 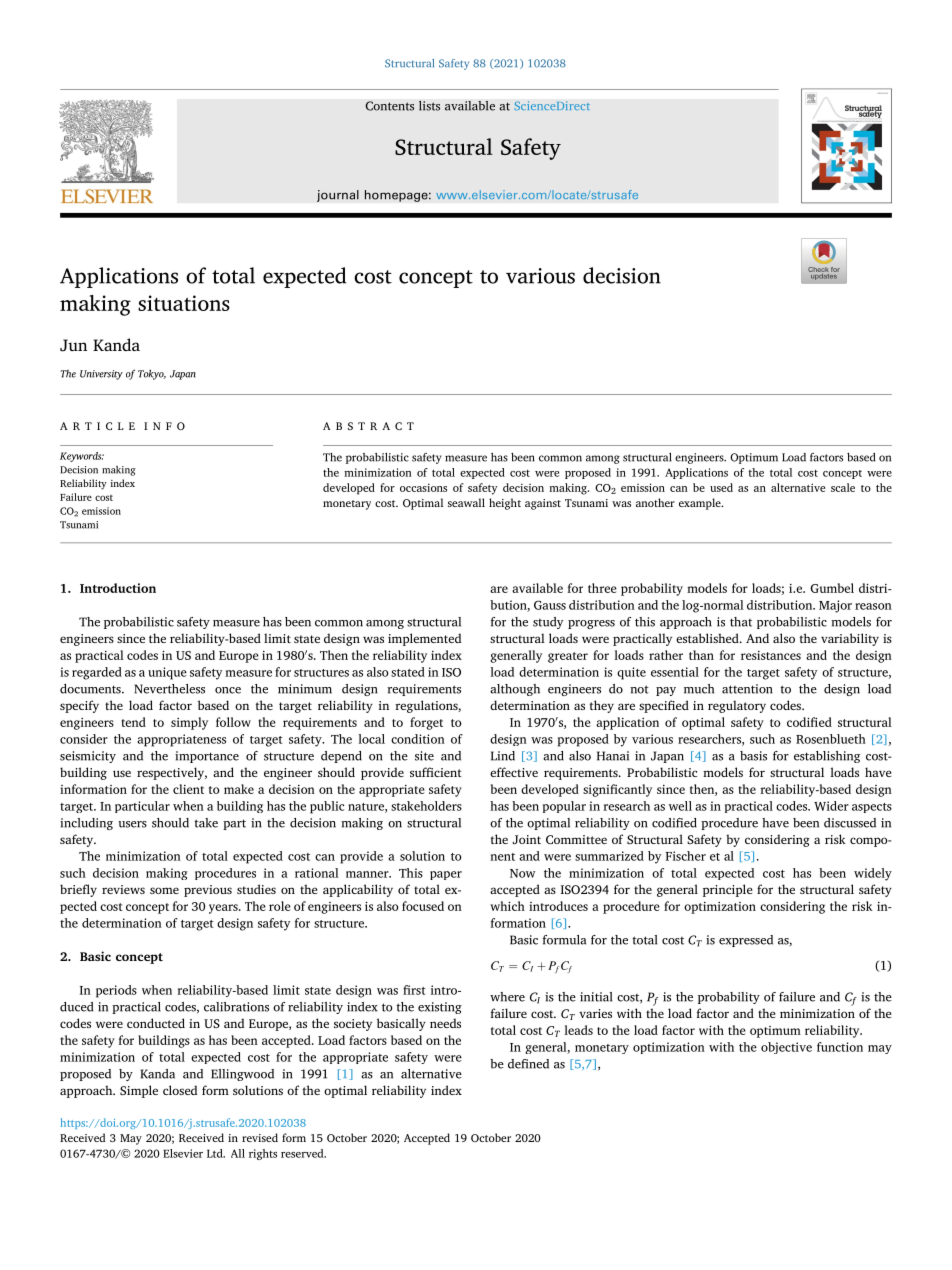 What do you see at coordinates (180, 1090) in the page?
I see `closed` at bounding box center [180, 1090].
